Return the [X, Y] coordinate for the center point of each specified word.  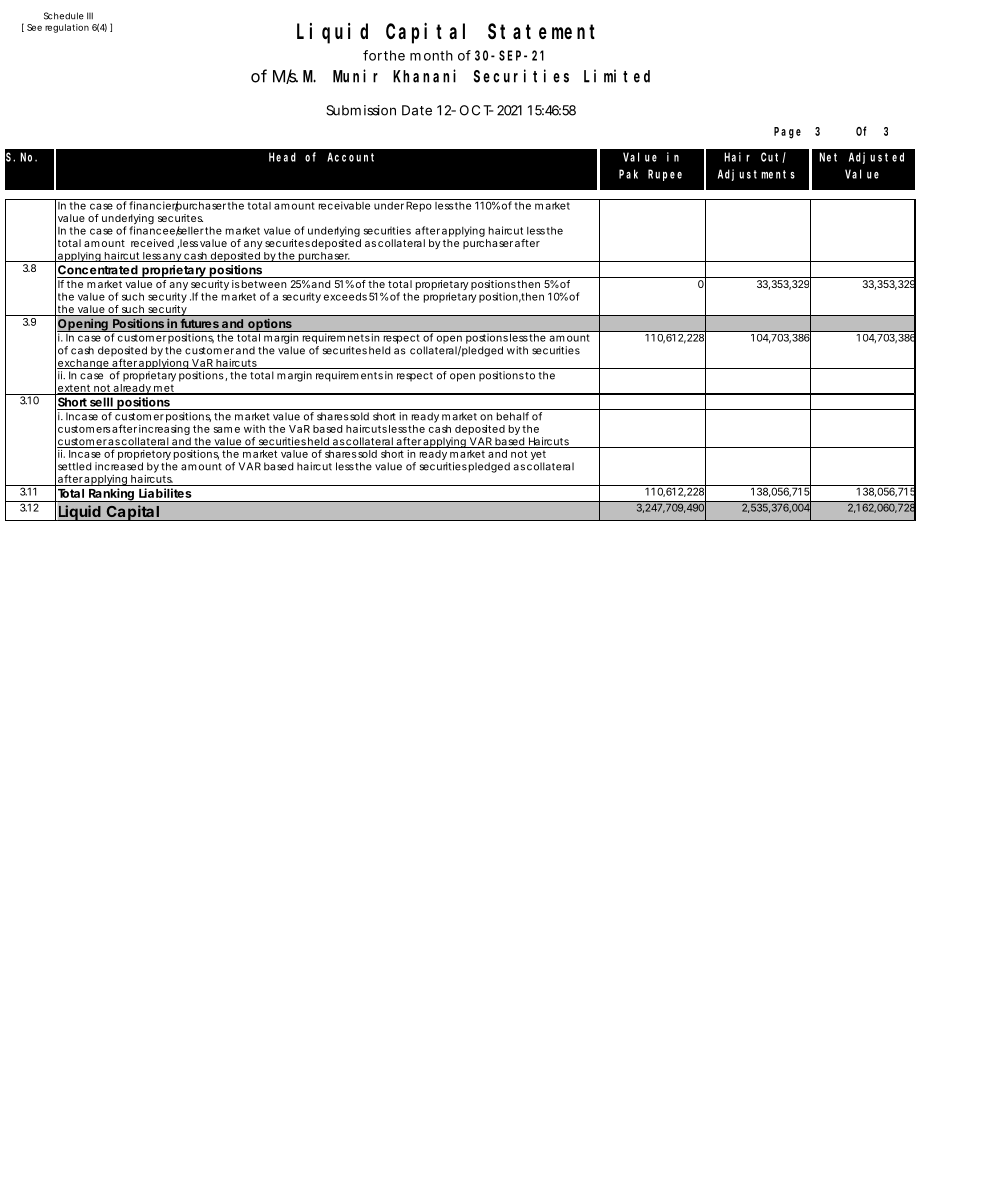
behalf [513, 416]
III [90, 15]
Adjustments [756, 175]
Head [282, 157]
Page [787, 133]
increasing [164, 431]
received [152, 243]
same [226, 430]
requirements [349, 376]
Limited [617, 76]
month [431, 55]
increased [119, 466]
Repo [419, 205]
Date [417, 110]
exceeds [345, 296]
